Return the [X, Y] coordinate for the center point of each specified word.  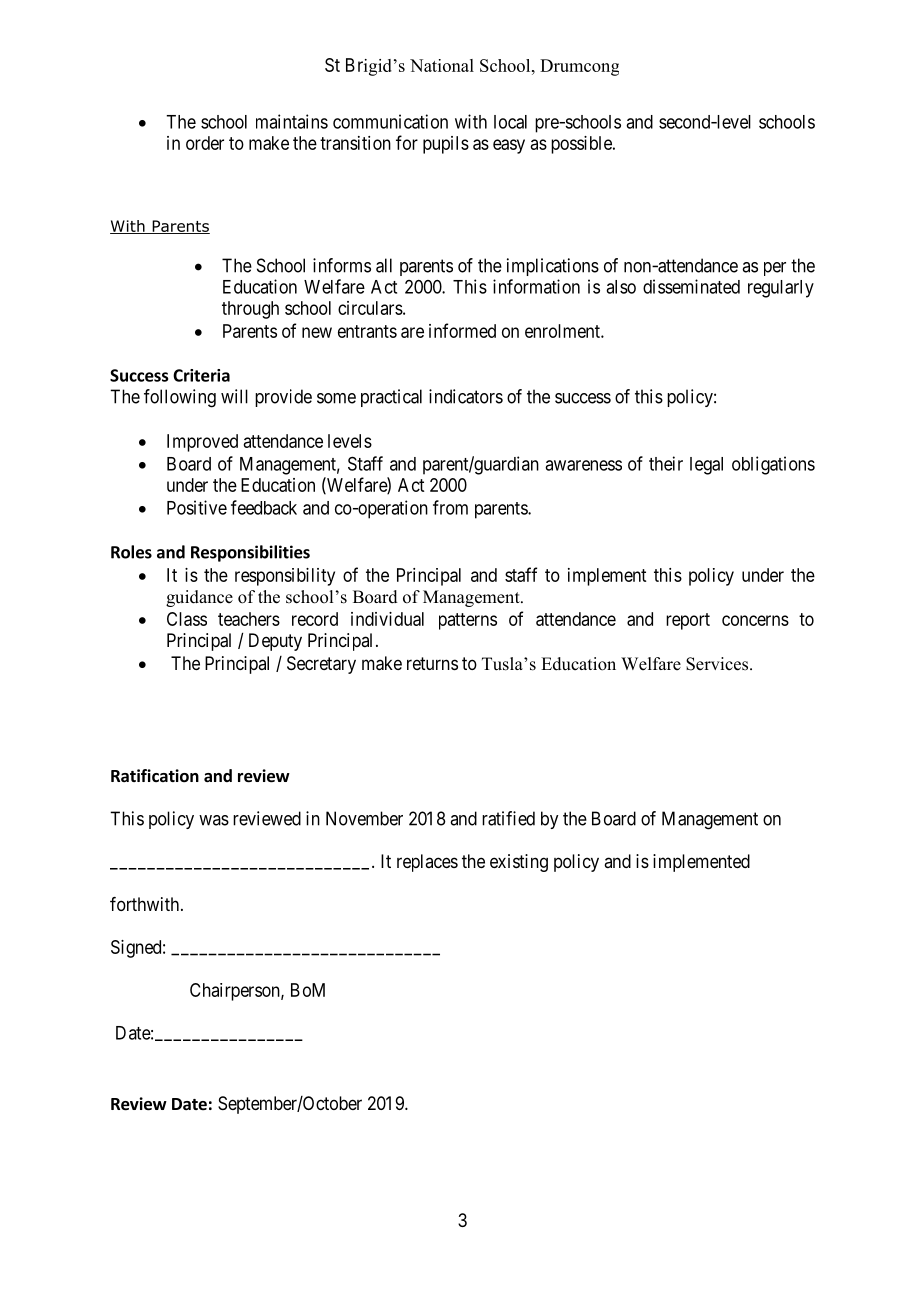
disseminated [691, 286]
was [214, 820]
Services [718, 664]
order [205, 143]
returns [432, 663]
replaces [427, 863]
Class [187, 619]
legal [706, 466]
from [450, 507]
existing [519, 863]
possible [582, 145]
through [250, 310]
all [384, 265]
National [442, 65]
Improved [202, 443]
